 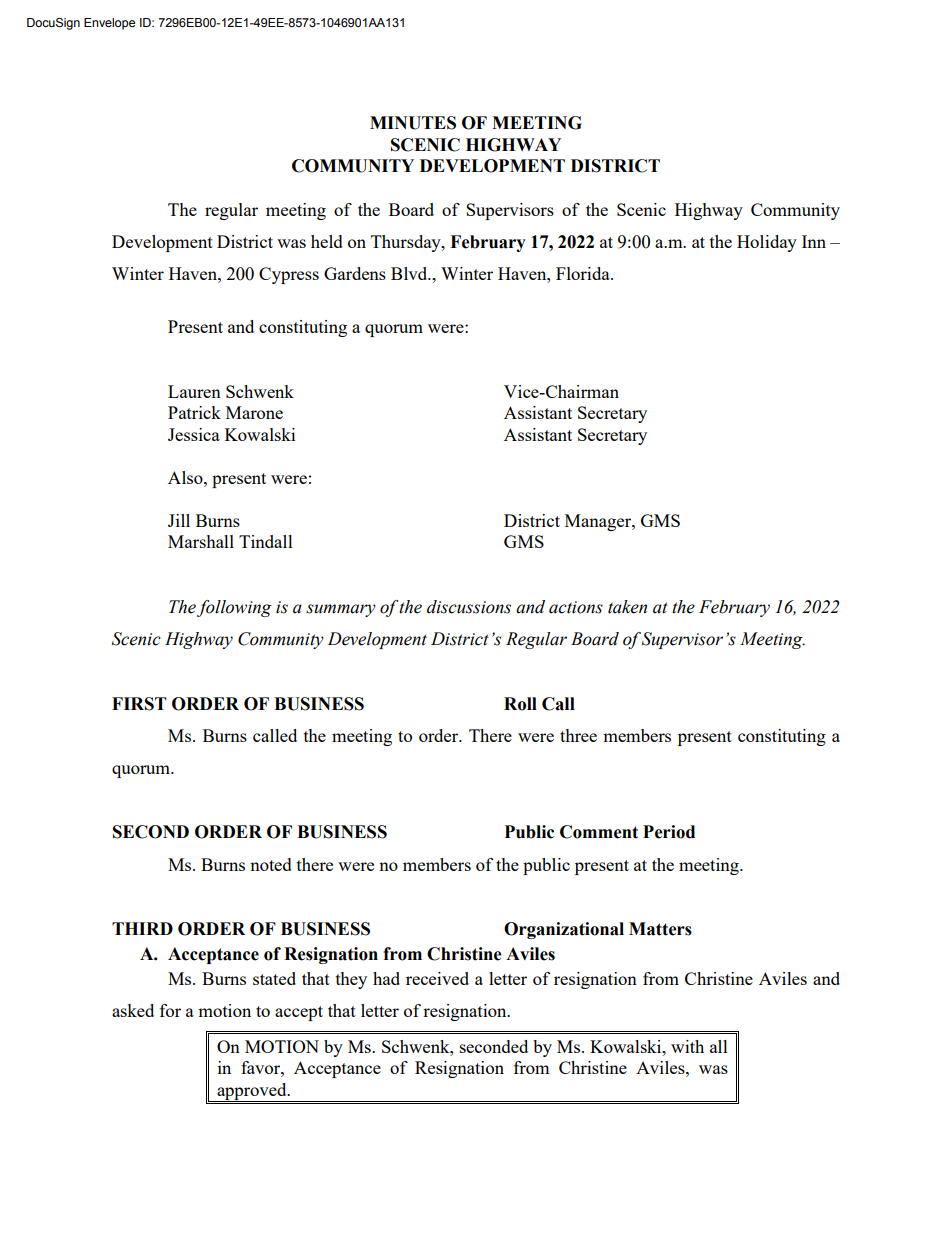 What do you see at coordinates (767, 243) in the document?
I see `Holiday` at bounding box center [767, 243].
